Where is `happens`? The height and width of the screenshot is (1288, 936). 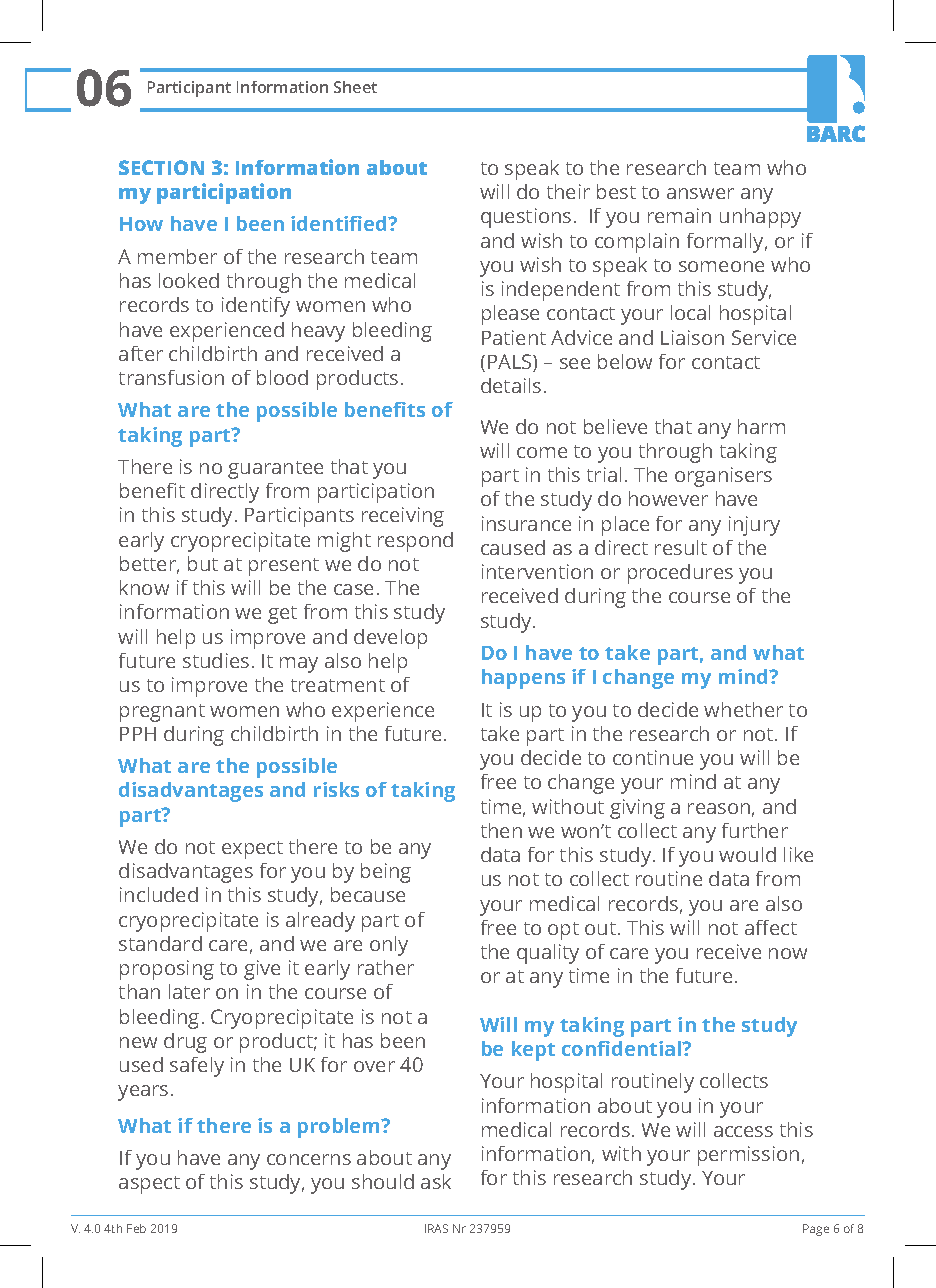
happens is located at coordinates (523, 679).
